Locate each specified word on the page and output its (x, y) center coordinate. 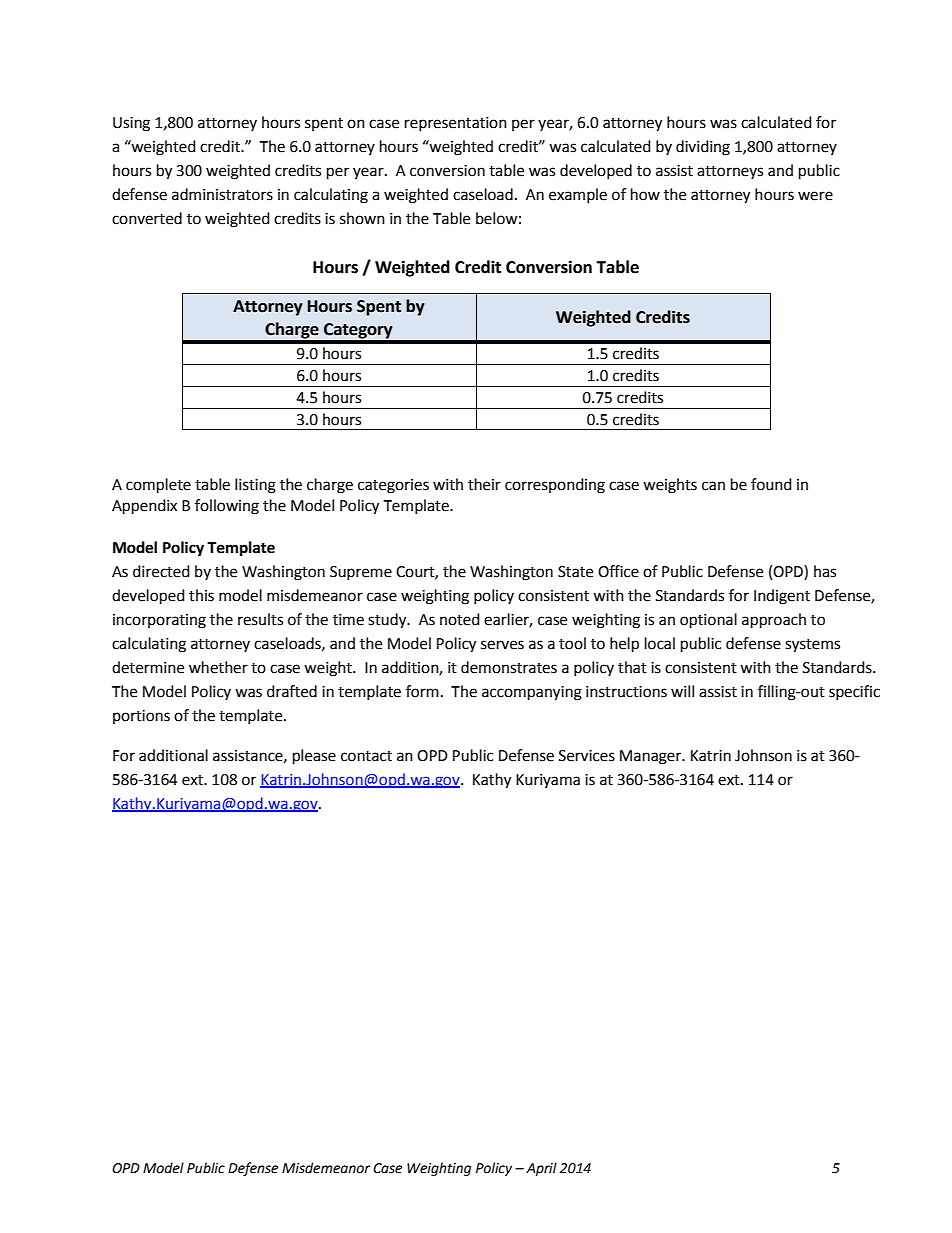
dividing (703, 148)
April (541, 1169)
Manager (652, 757)
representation (456, 124)
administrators (222, 194)
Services (587, 756)
